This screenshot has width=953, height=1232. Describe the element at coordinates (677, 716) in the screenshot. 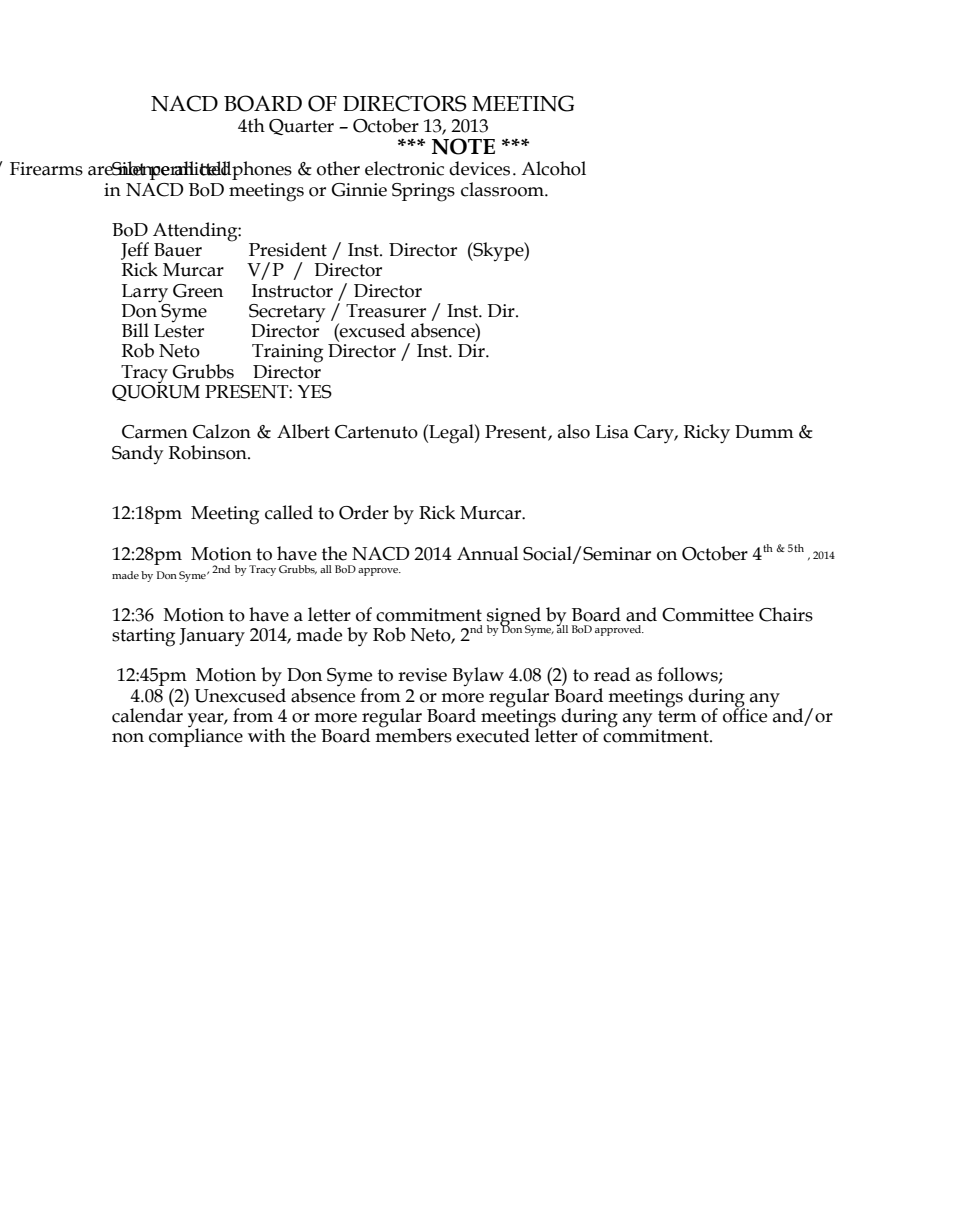

I see `term` at that location.
